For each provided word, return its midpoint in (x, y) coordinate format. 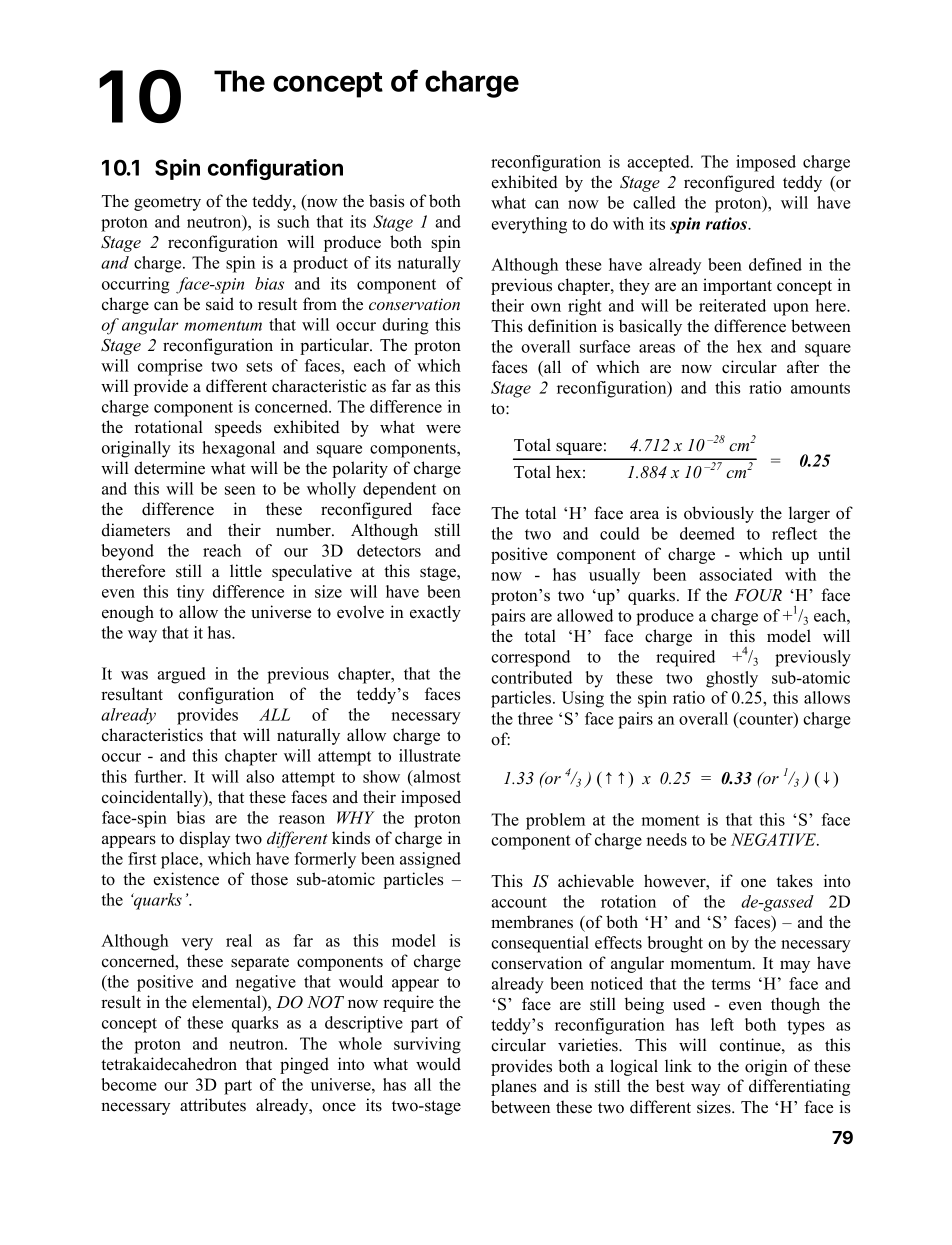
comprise (170, 367)
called (654, 202)
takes (795, 881)
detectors (389, 550)
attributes (213, 1105)
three (535, 718)
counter (766, 719)
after (803, 367)
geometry (167, 204)
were (443, 429)
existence (186, 879)
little (246, 571)
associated (735, 574)
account (519, 902)
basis (386, 201)
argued (181, 675)
